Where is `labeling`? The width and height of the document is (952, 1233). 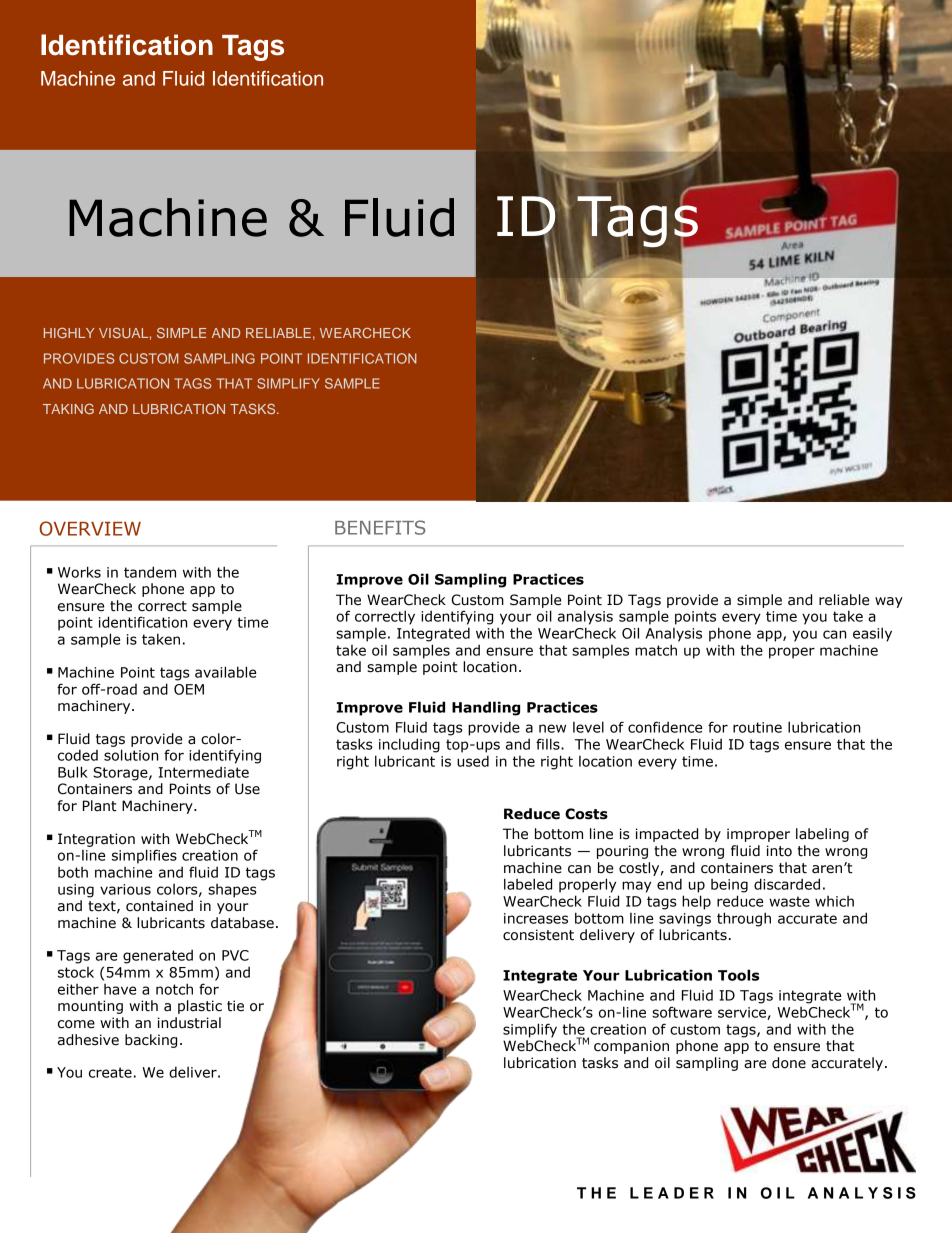
labeling is located at coordinates (822, 835).
